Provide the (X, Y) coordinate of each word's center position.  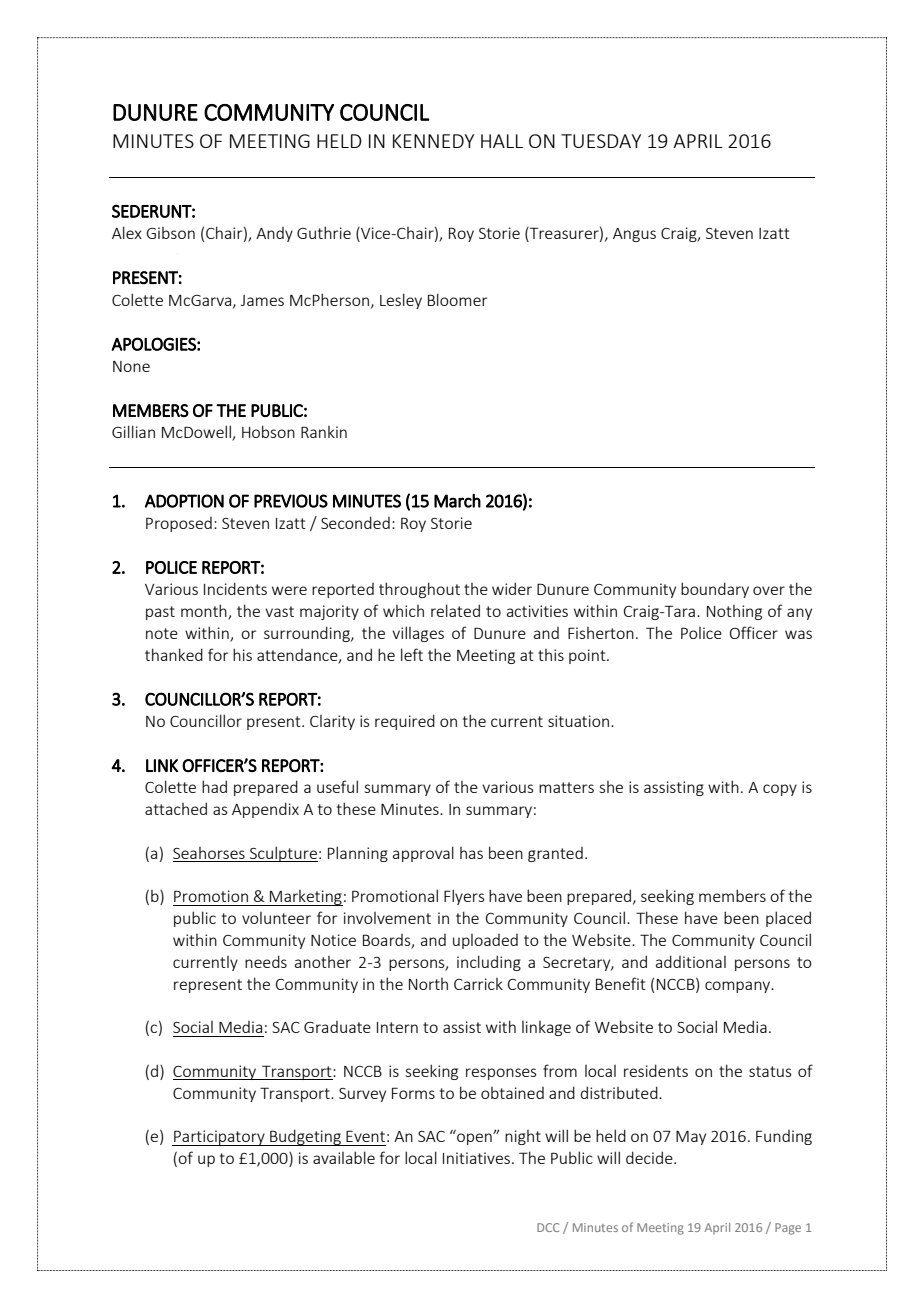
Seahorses (209, 853)
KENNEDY (433, 141)
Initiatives (476, 1158)
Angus (634, 235)
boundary (715, 590)
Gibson (170, 233)
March (457, 501)
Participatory (219, 1138)
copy (780, 790)
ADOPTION (184, 501)
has (471, 853)
